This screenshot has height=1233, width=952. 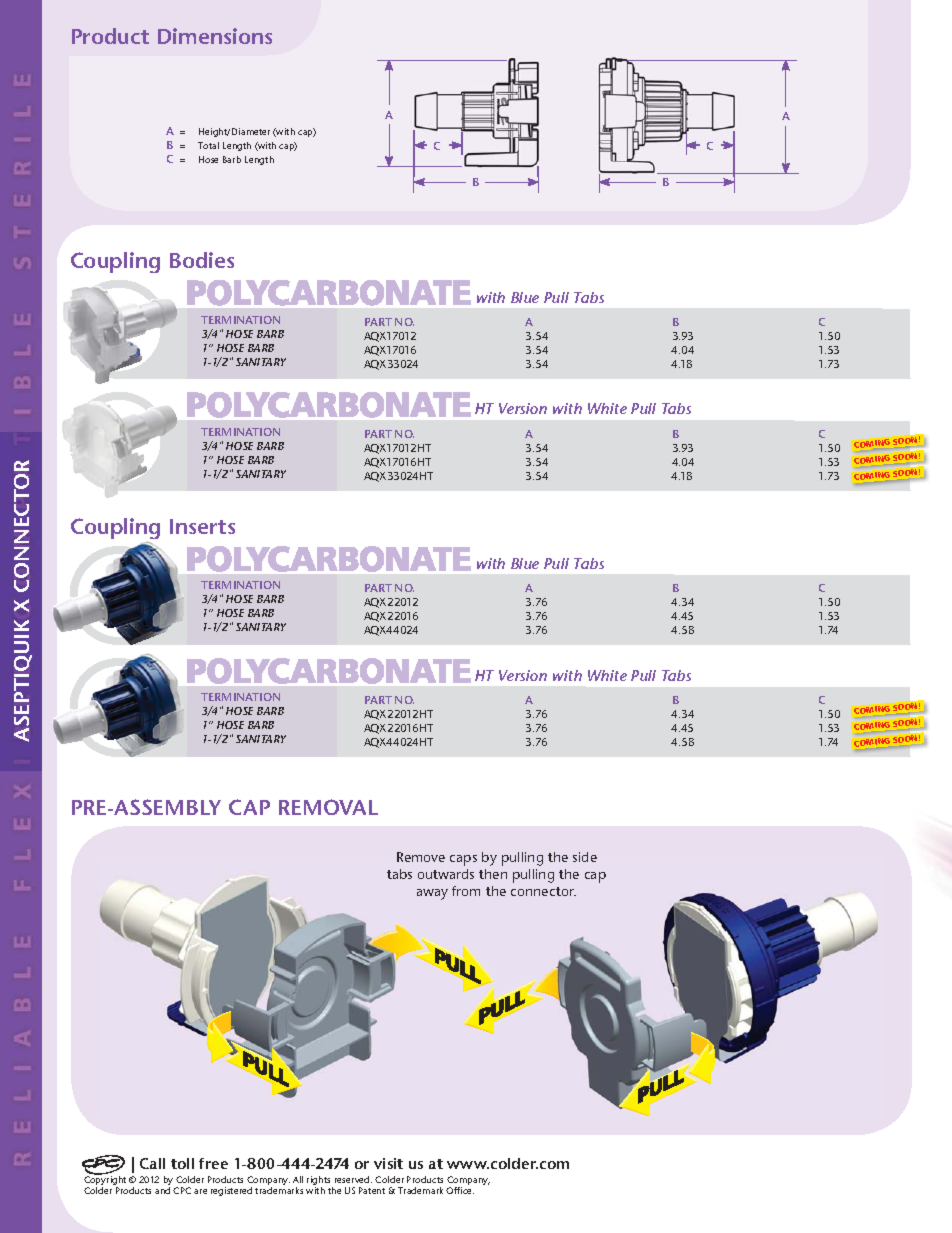 What do you see at coordinates (421, 857) in the screenshot?
I see `Remove` at bounding box center [421, 857].
